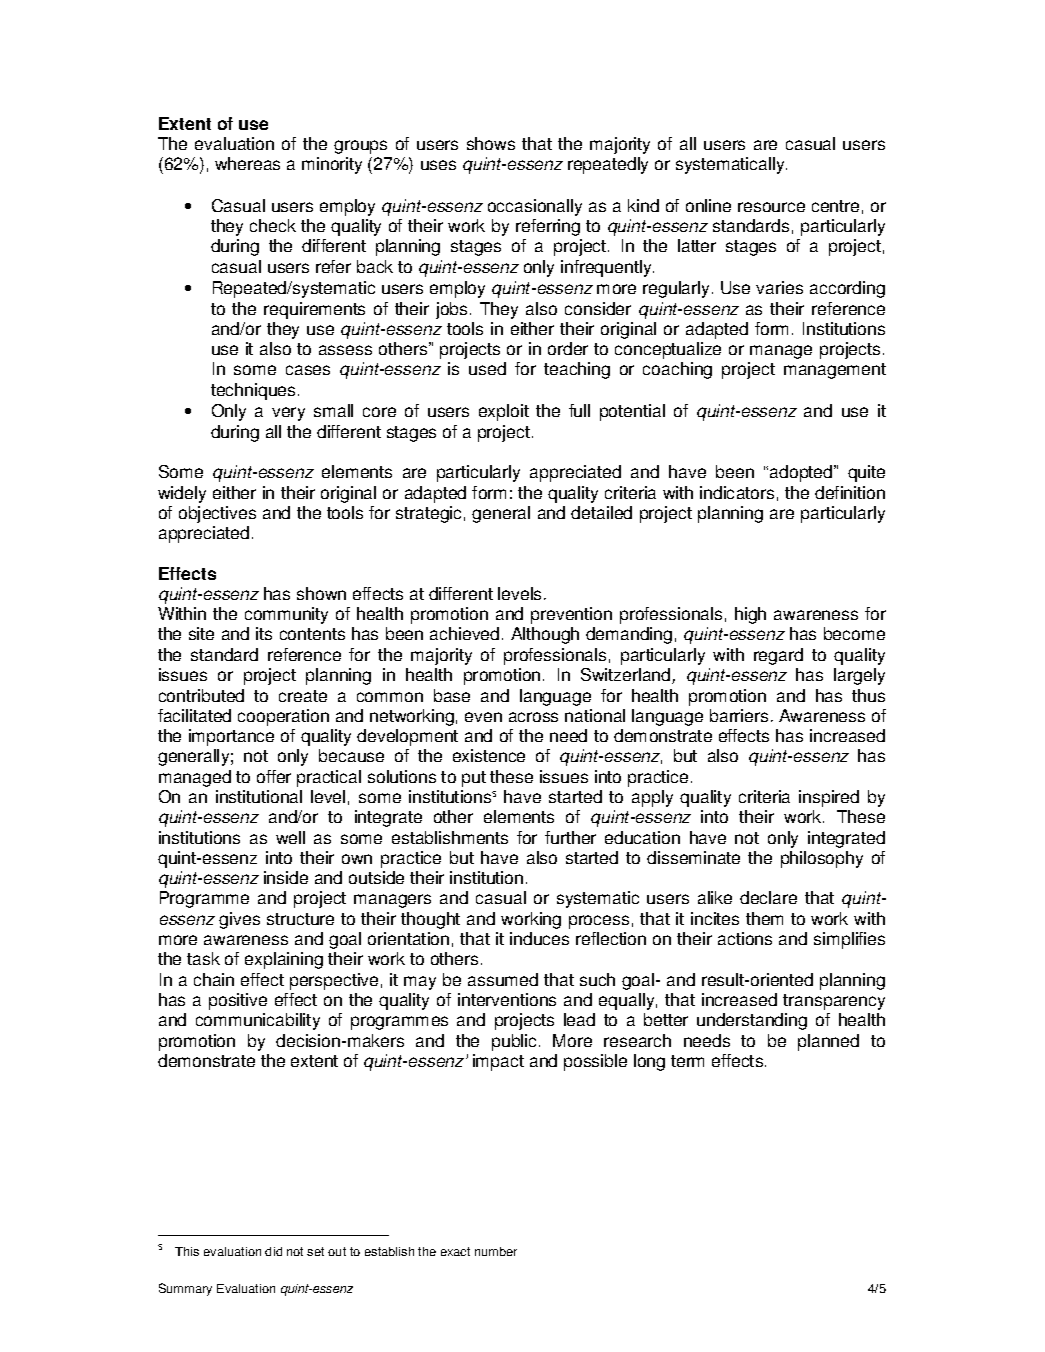 The height and width of the screenshot is (1352, 1045). What do you see at coordinates (829, 798) in the screenshot?
I see `inspired` at bounding box center [829, 798].
